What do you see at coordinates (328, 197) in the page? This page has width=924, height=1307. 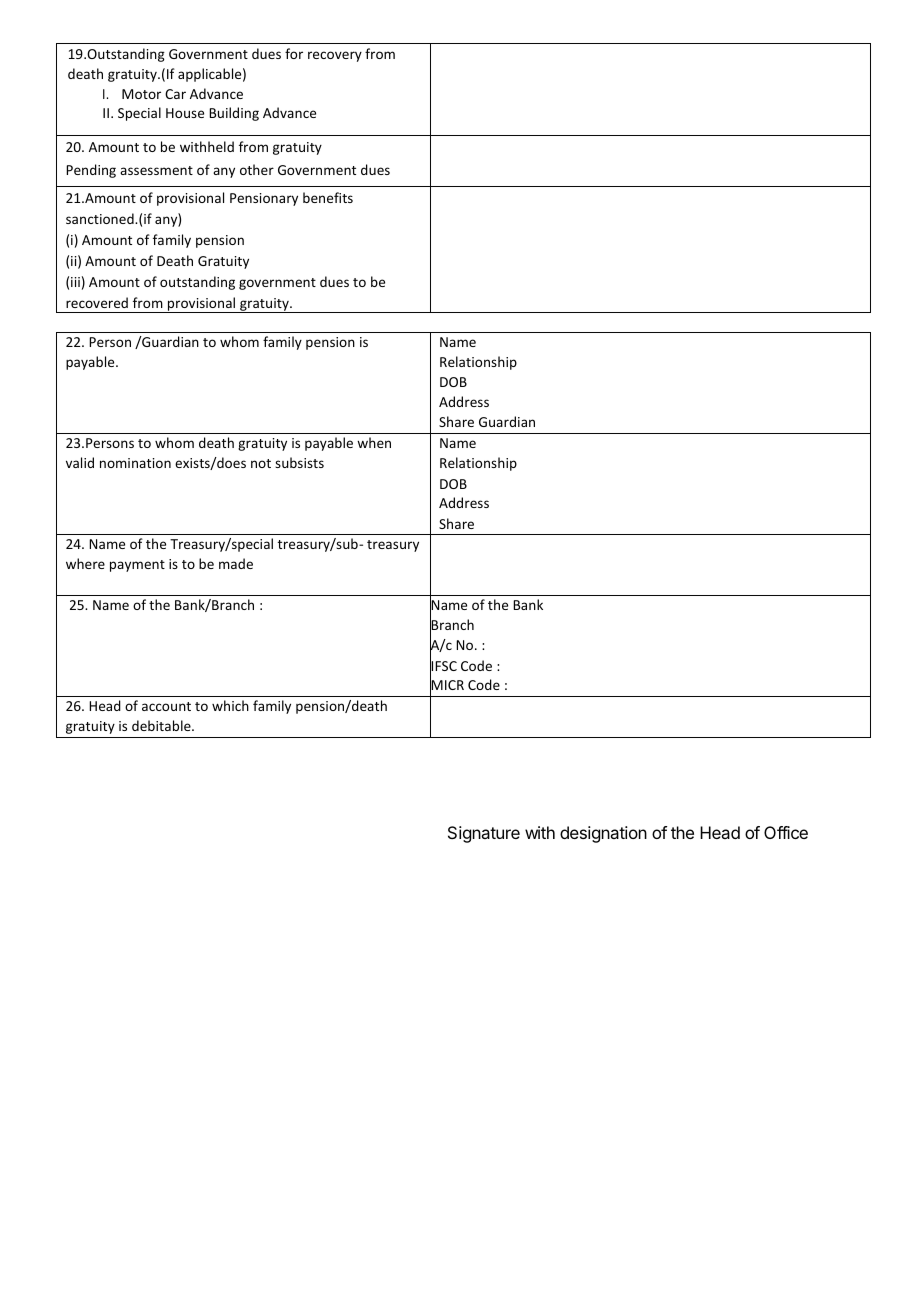 I see `benefits` at bounding box center [328, 197].
